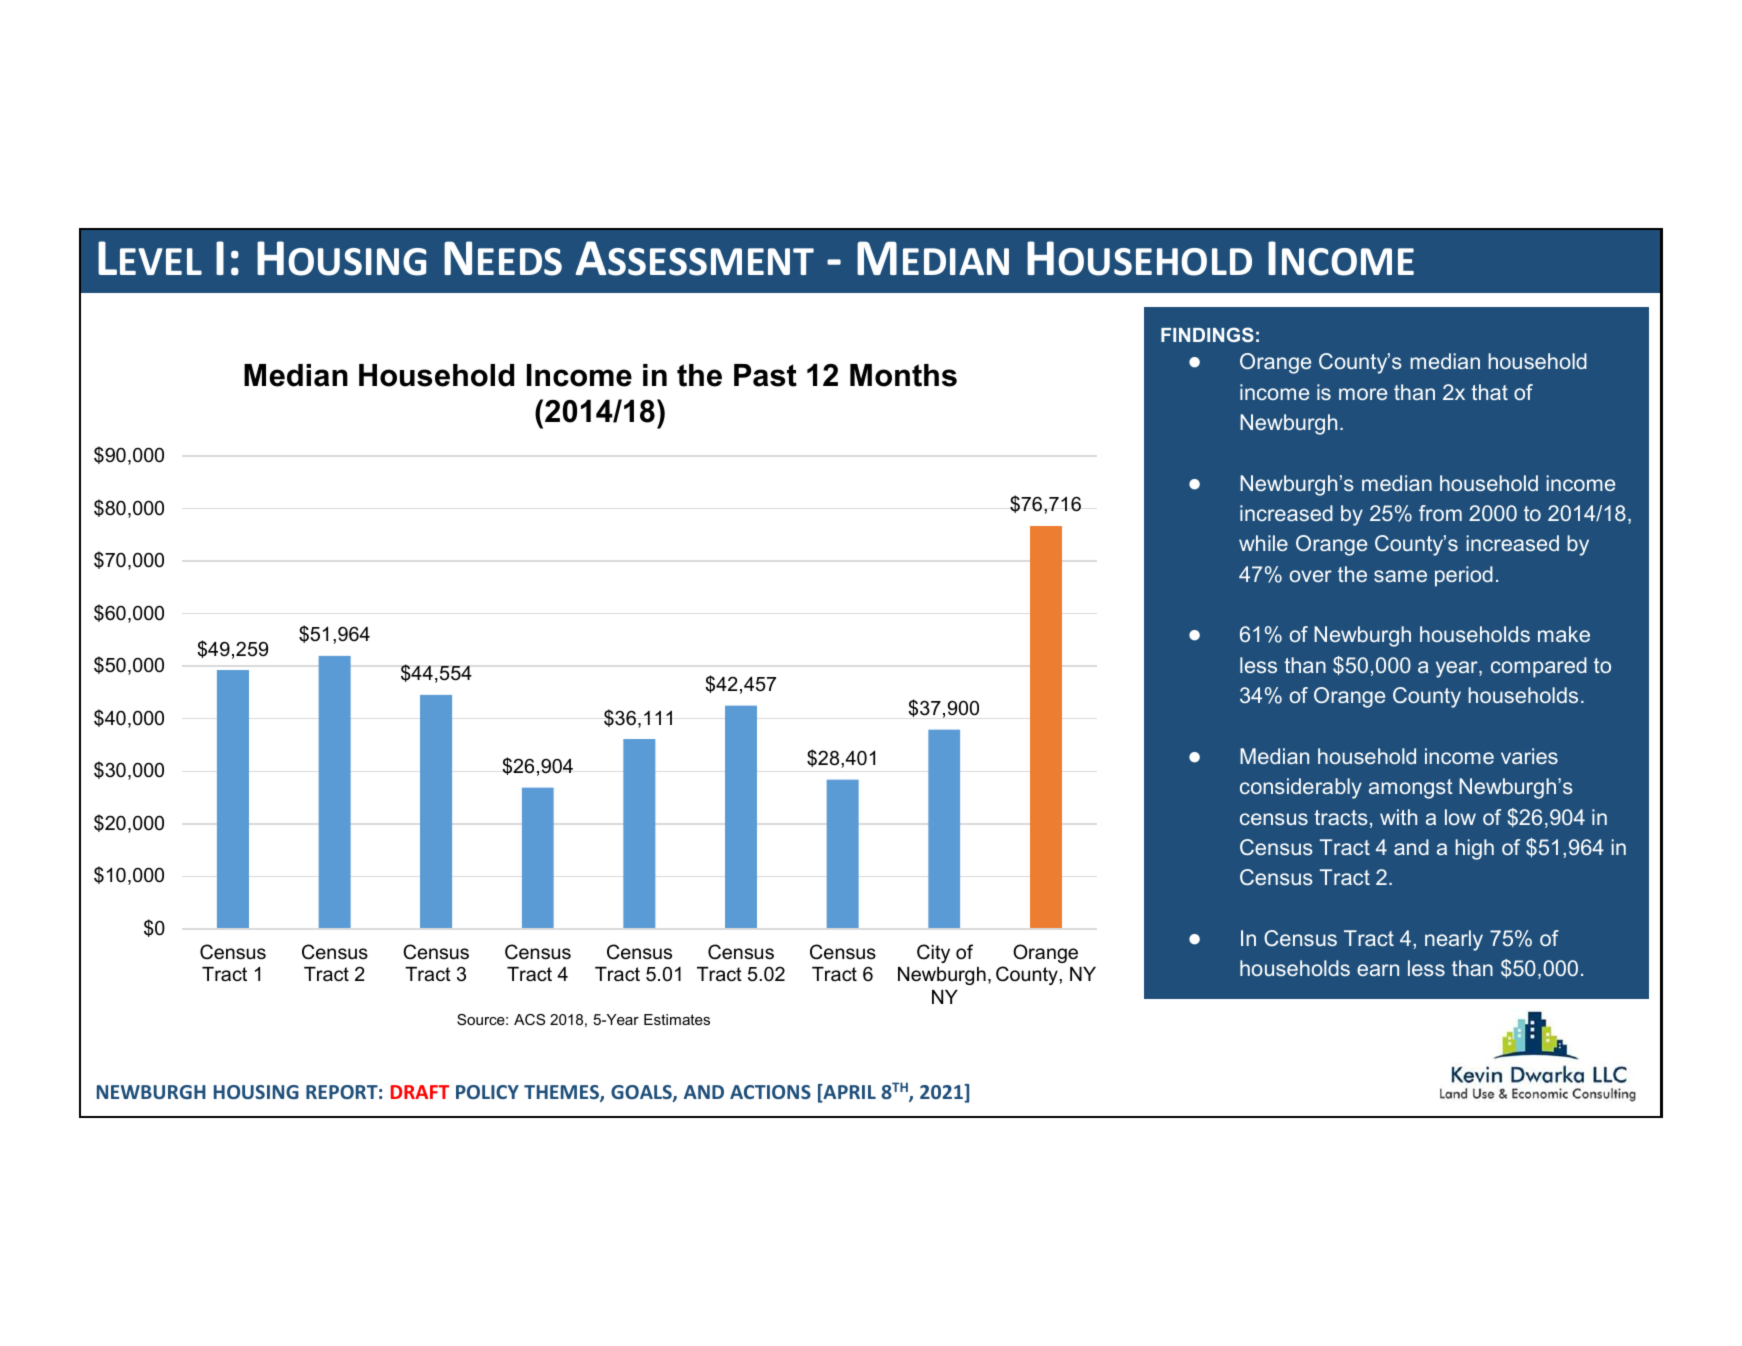  What do you see at coordinates (1263, 543) in the screenshot?
I see `while` at bounding box center [1263, 543].
